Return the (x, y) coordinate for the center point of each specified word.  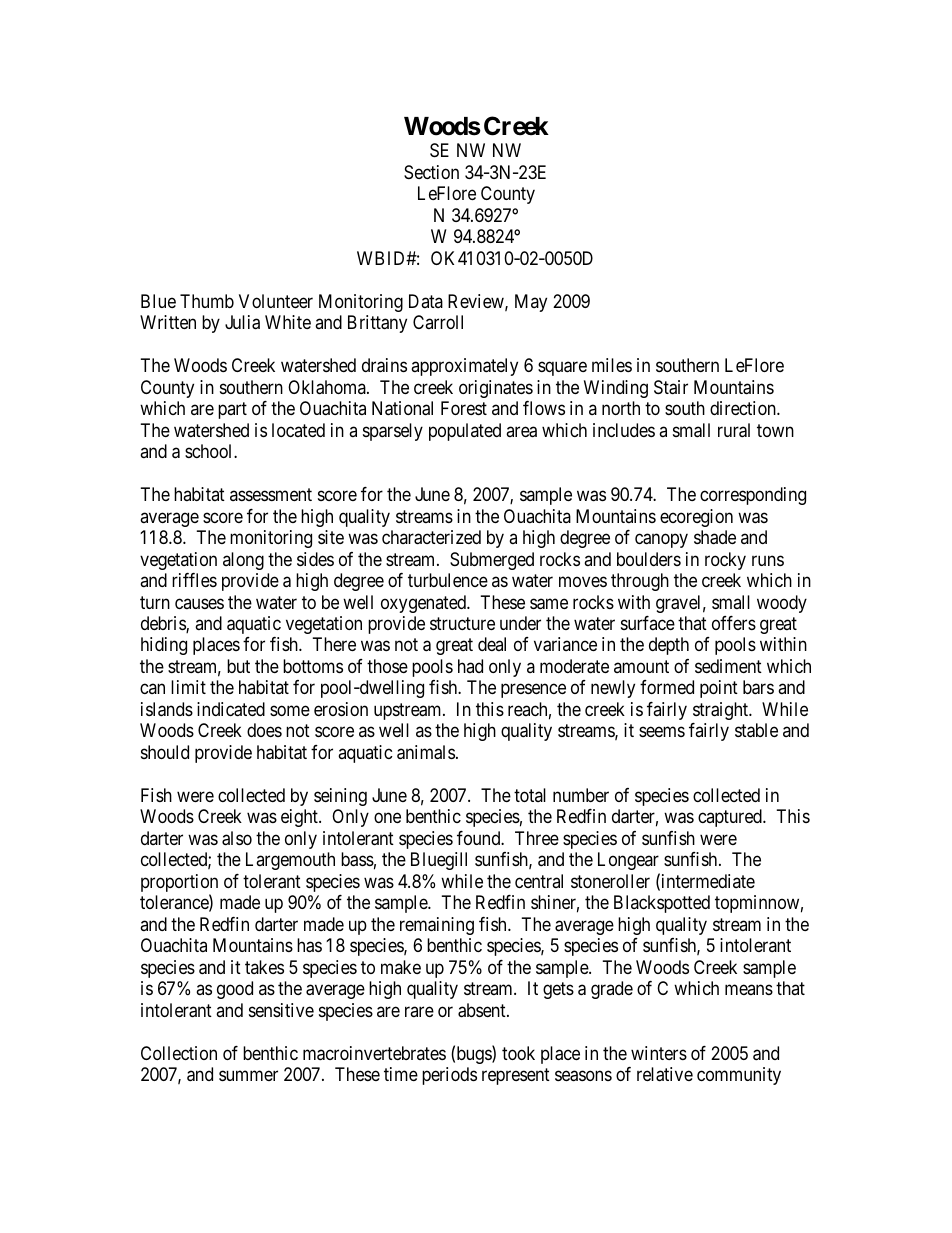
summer (248, 1076)
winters (659, 1053)
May (531, 303)
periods (449, 1076)
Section (431, 172)
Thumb (207, 301)
